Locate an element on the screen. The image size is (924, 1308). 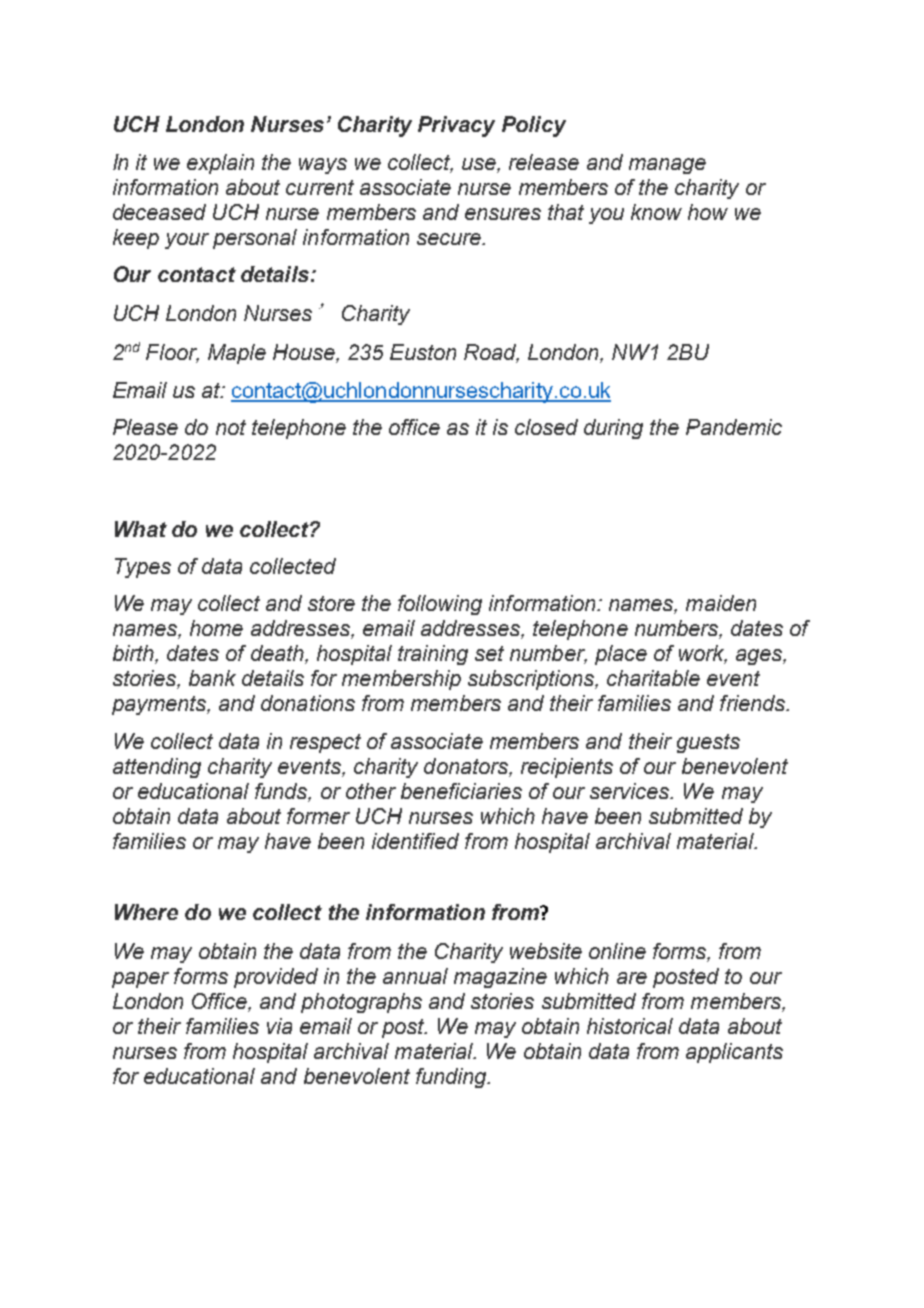
Privacy is located at coordinates (456, 126).
